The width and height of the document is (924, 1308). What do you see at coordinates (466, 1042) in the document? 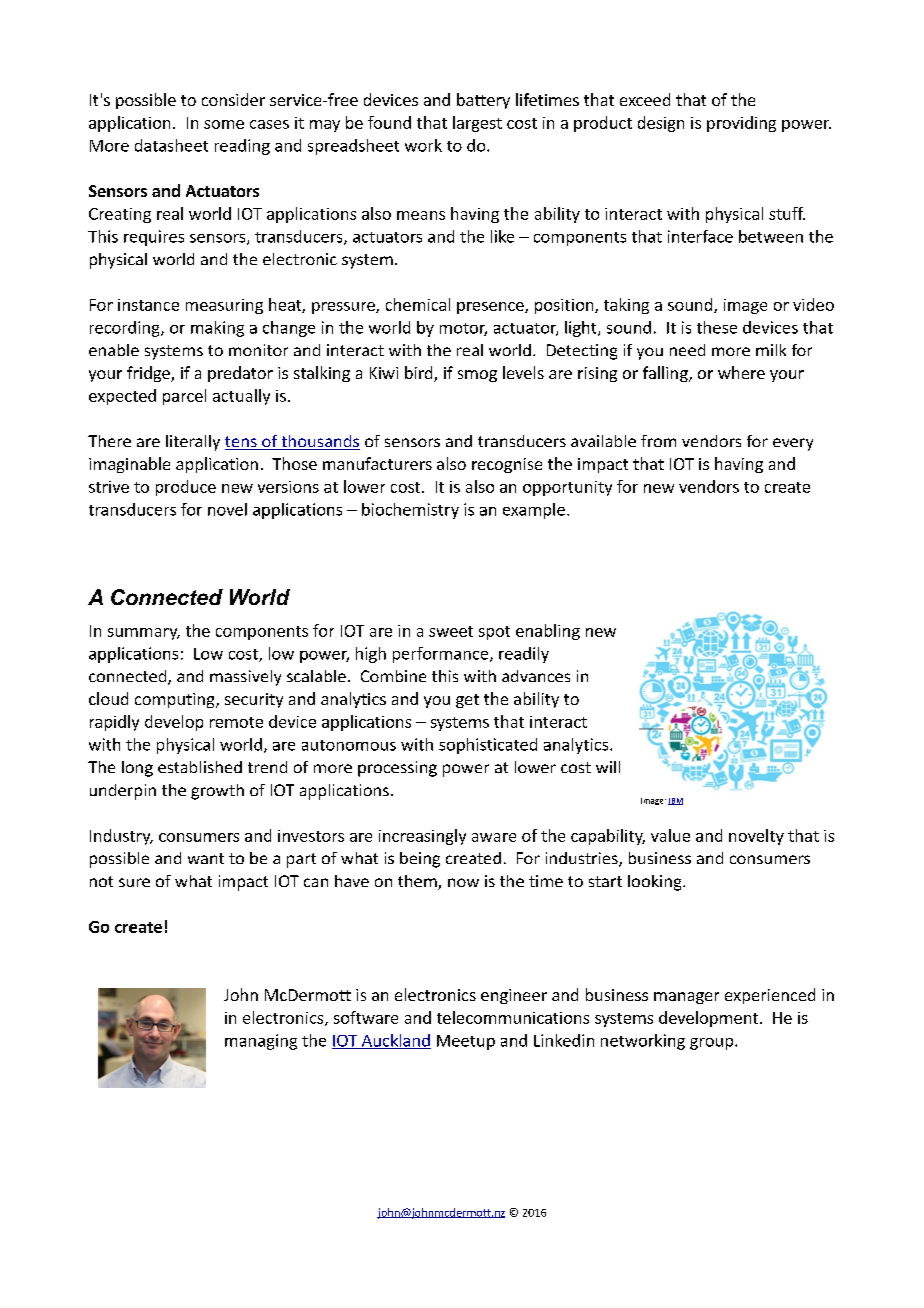
I see `Meetup` at bounding box center [466, 1042].
